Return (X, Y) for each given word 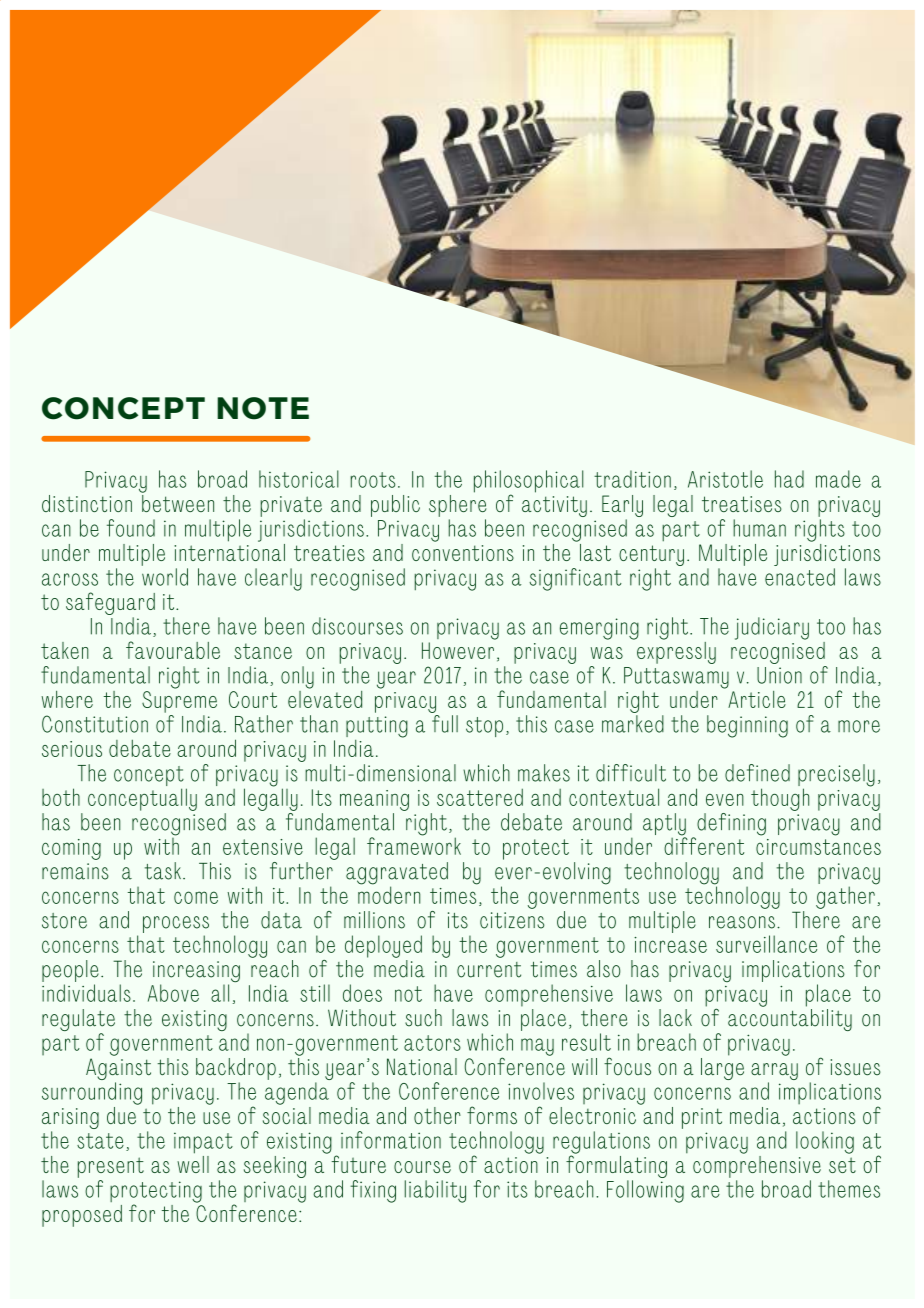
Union (779, 675)
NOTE (263, 408)
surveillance (766, 944)
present (111, 1167)
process (176, 924)
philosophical (528, 482)
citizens (512, 920)
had (789, 479)
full (445, 724)
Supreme (179, 702)
